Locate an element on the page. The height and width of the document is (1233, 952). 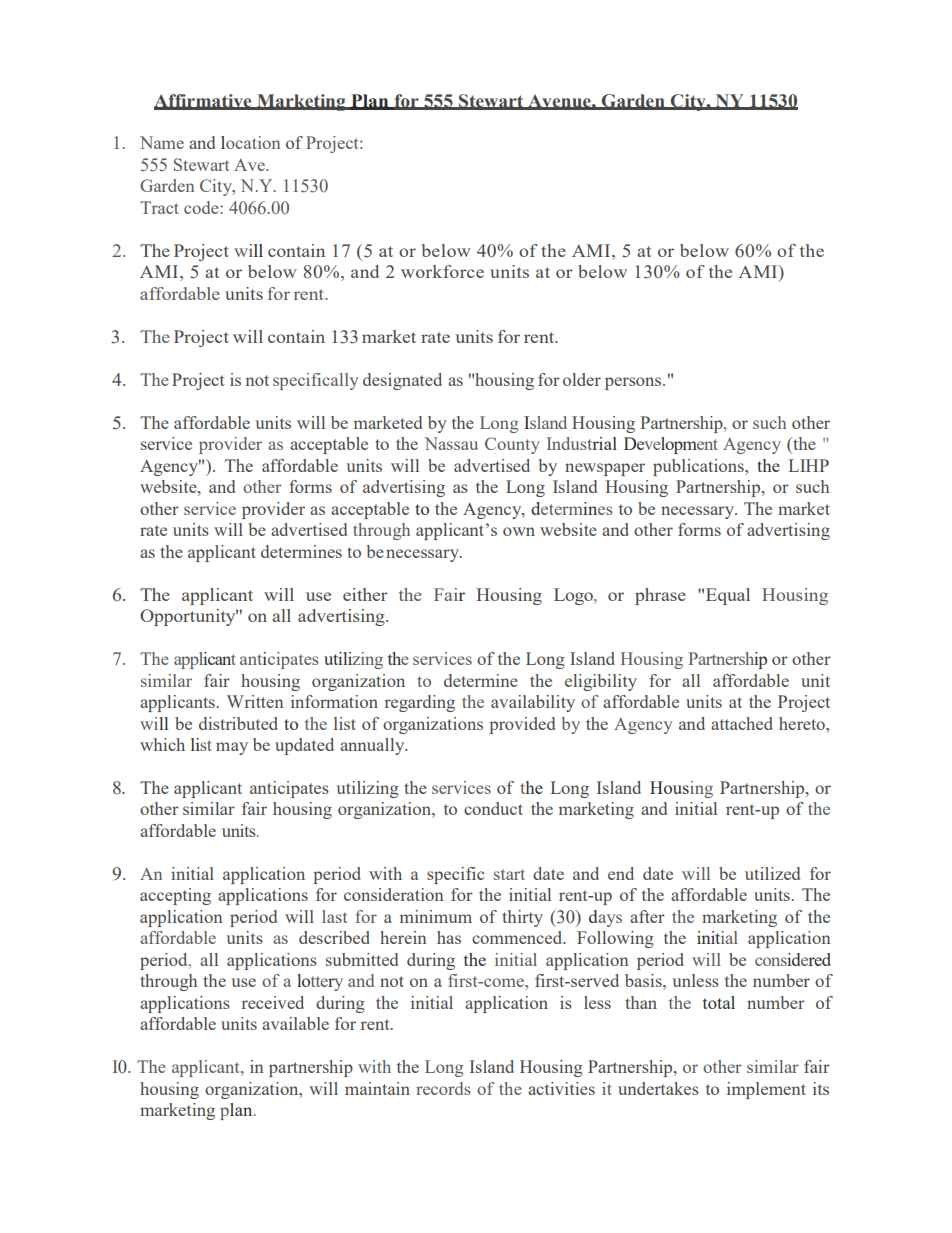
Development is located at coordinates (671, 445).
